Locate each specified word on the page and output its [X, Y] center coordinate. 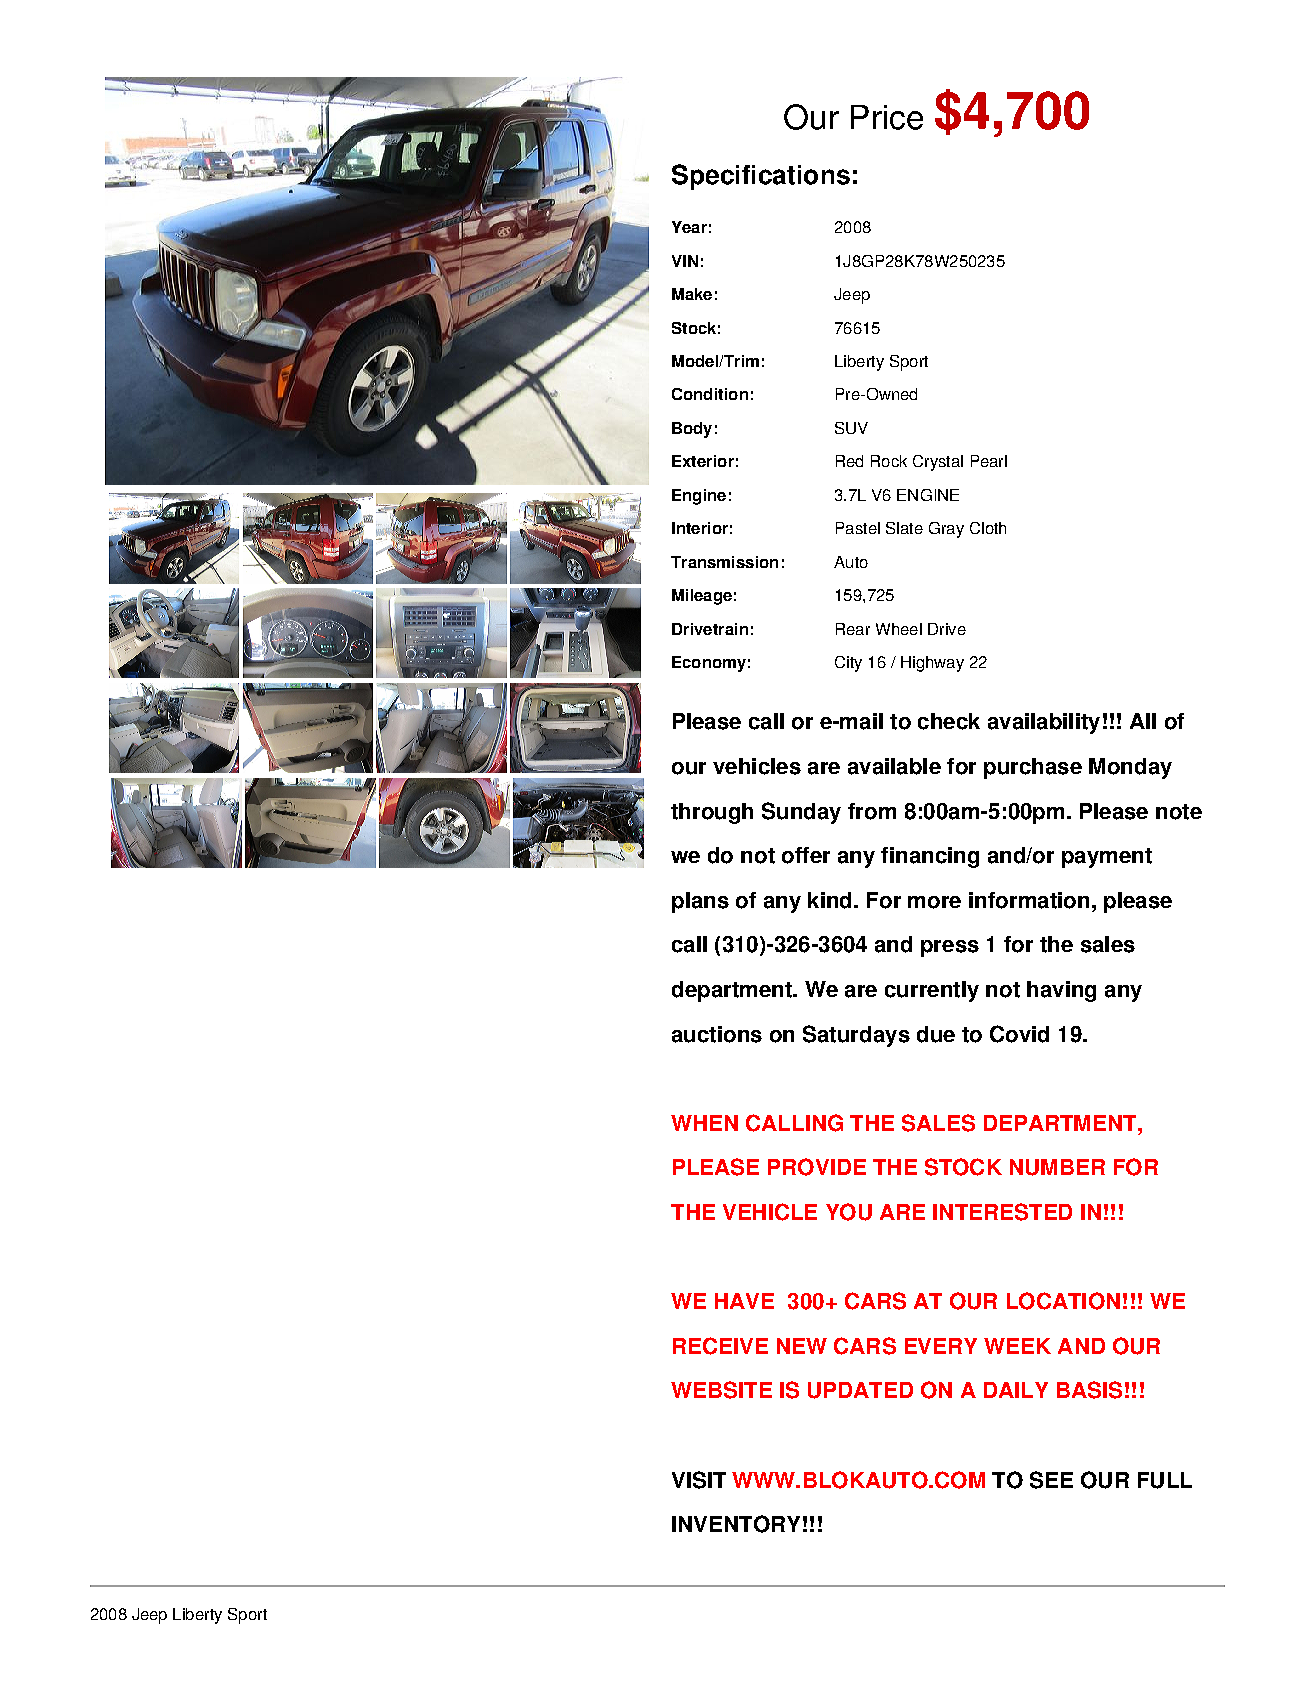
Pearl [989, 461]
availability [1044, 723]
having [1061, 991]
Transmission [724, 562]
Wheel [899, 629]
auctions [717, 1034]
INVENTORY [736, 1524]
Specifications [761, 177]
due [936, 1034]
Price [887, 117]
